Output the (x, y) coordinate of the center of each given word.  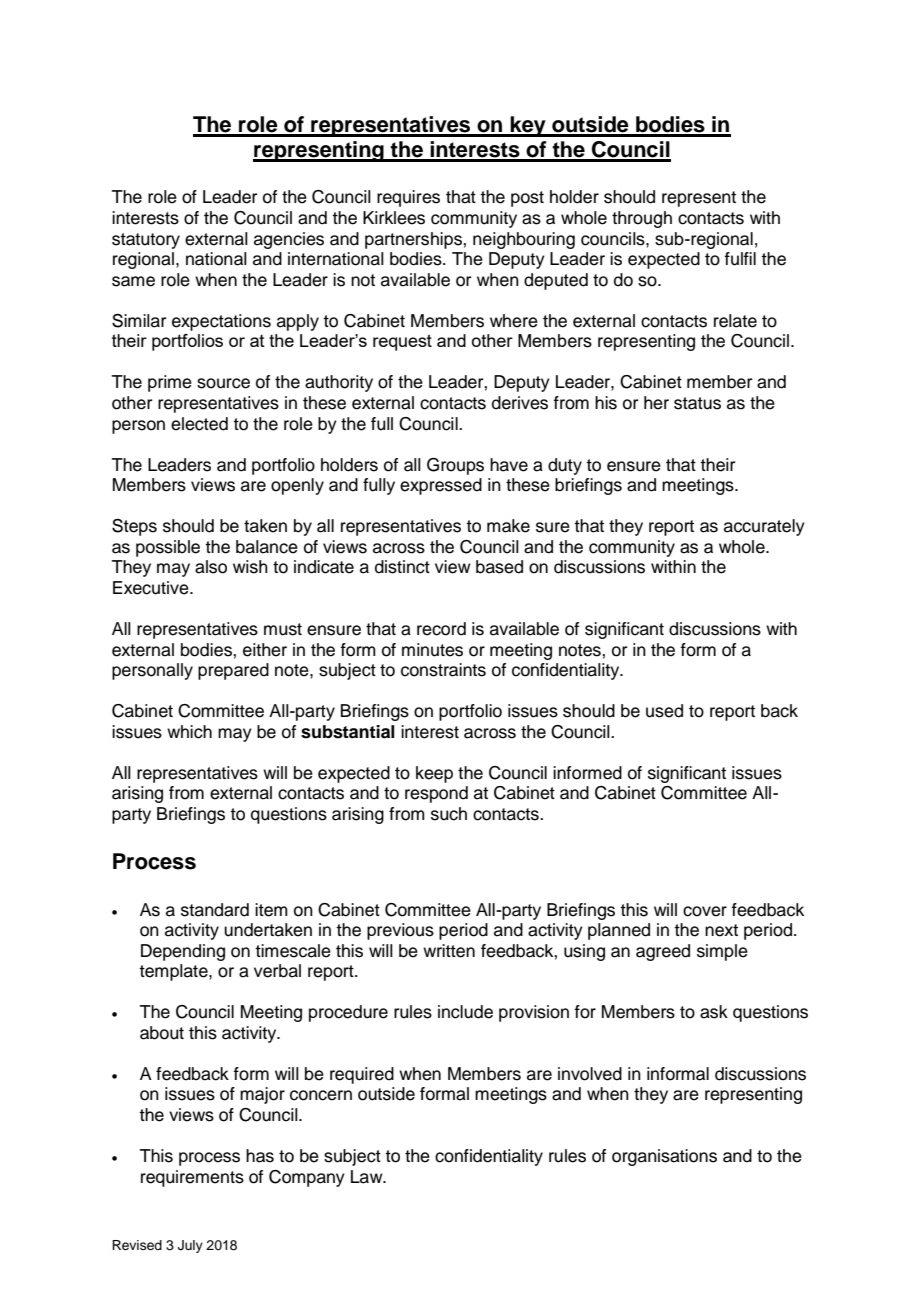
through (642, 219)
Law (368, 1177)
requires (408, 198)
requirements (192, 1178)
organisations (664, 1157)
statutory (146, 241)
